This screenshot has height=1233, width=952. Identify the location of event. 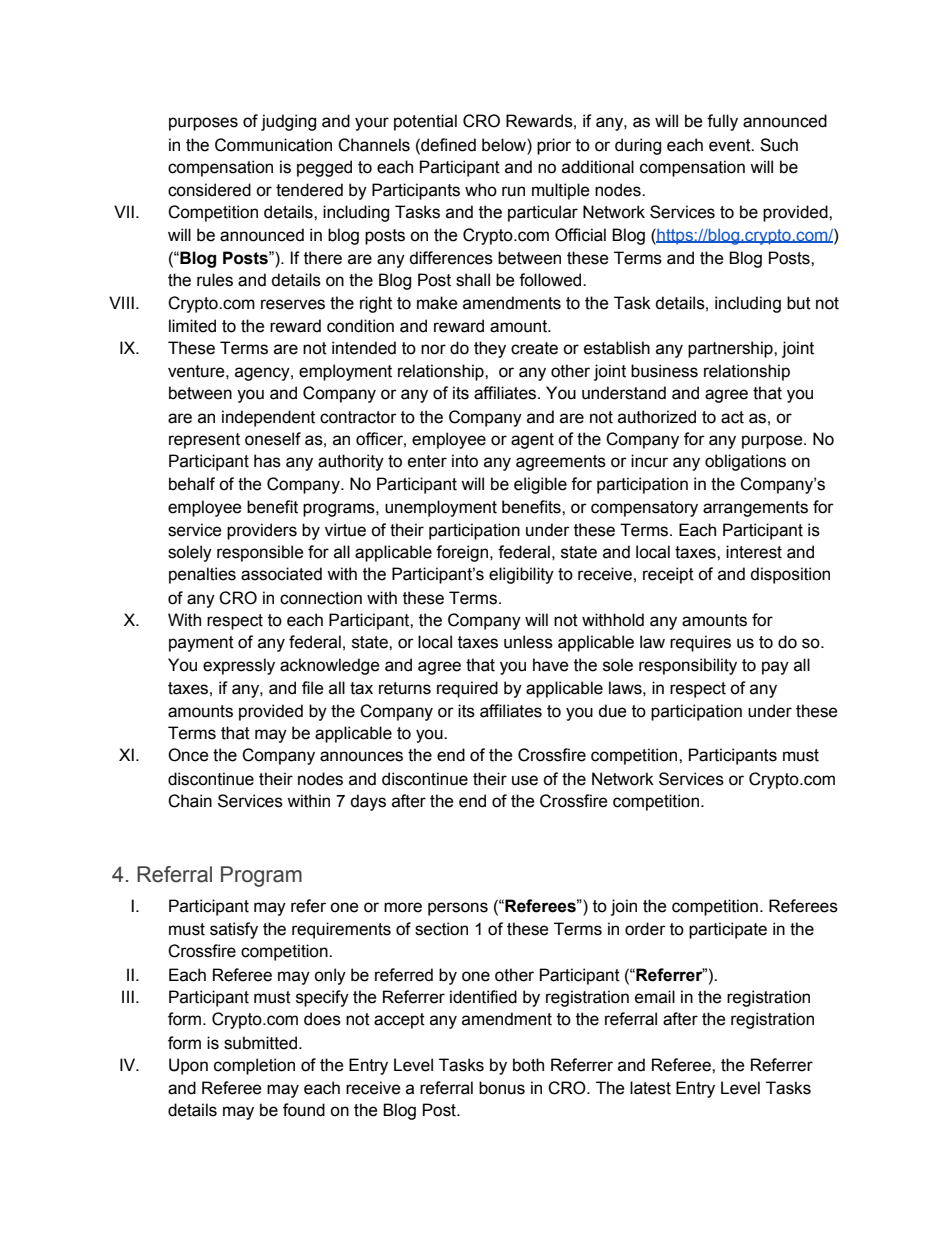
(731, 145).
